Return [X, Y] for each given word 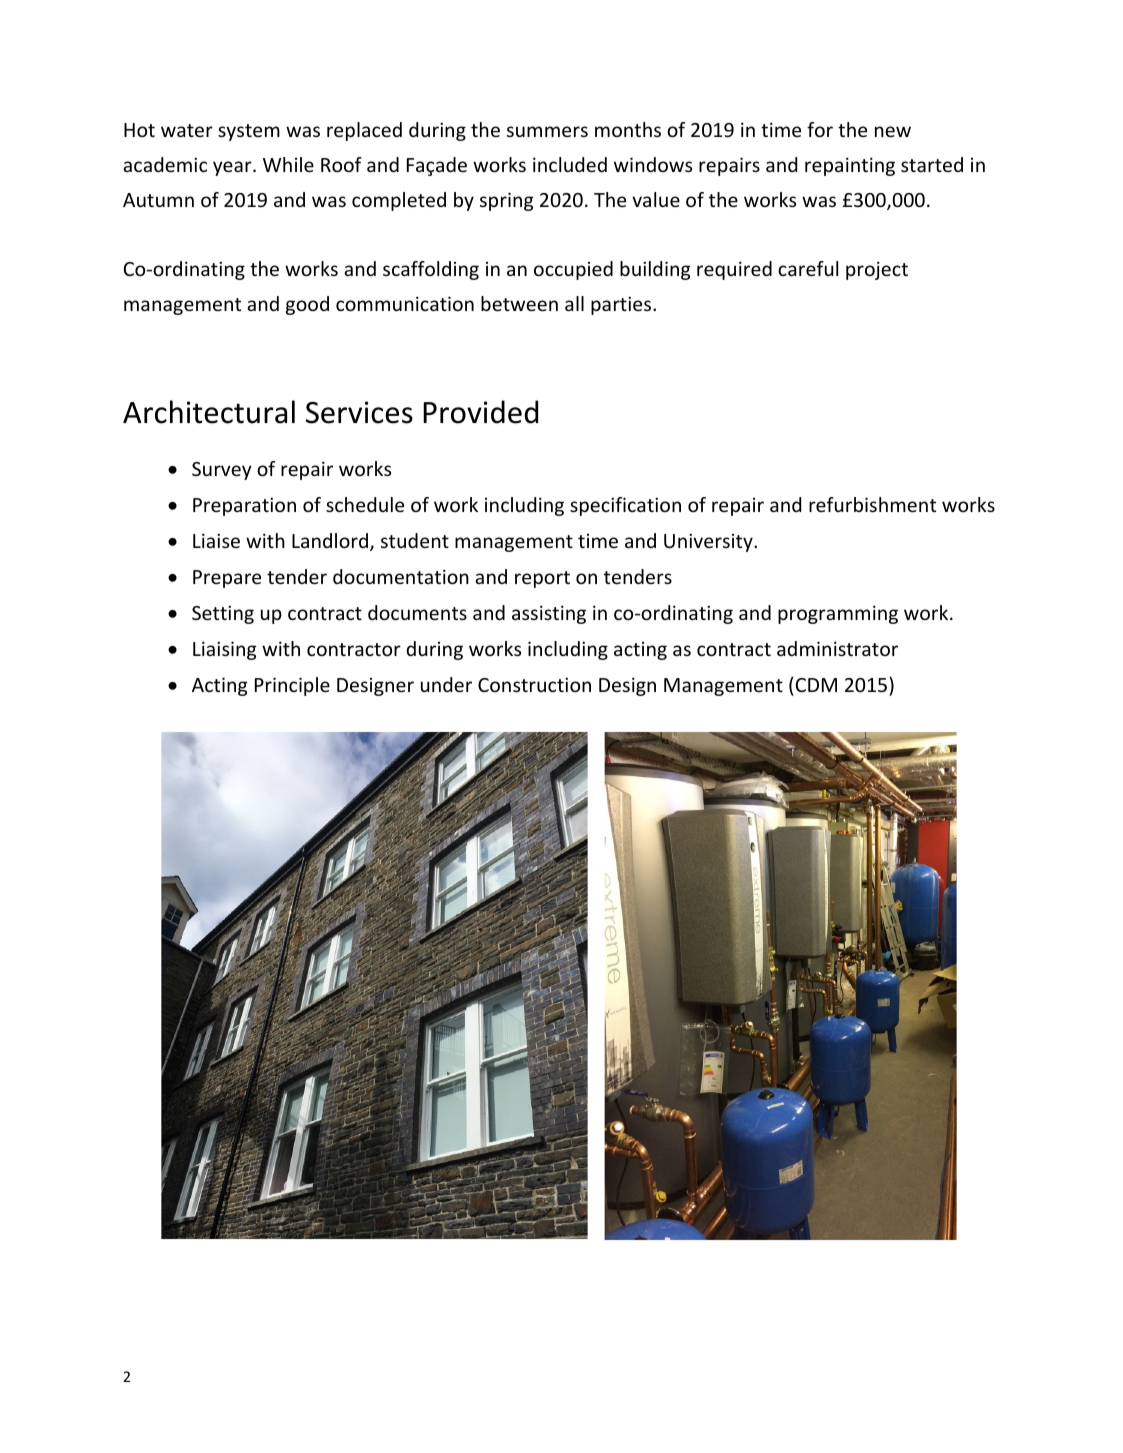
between [519, 303]
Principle [292, 686]
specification [625, 506]
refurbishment [872, 504]
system [249, 132]
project [877, 270]
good [307, 305]
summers [547, 131]
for [820, 129]
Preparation [244, 506]
